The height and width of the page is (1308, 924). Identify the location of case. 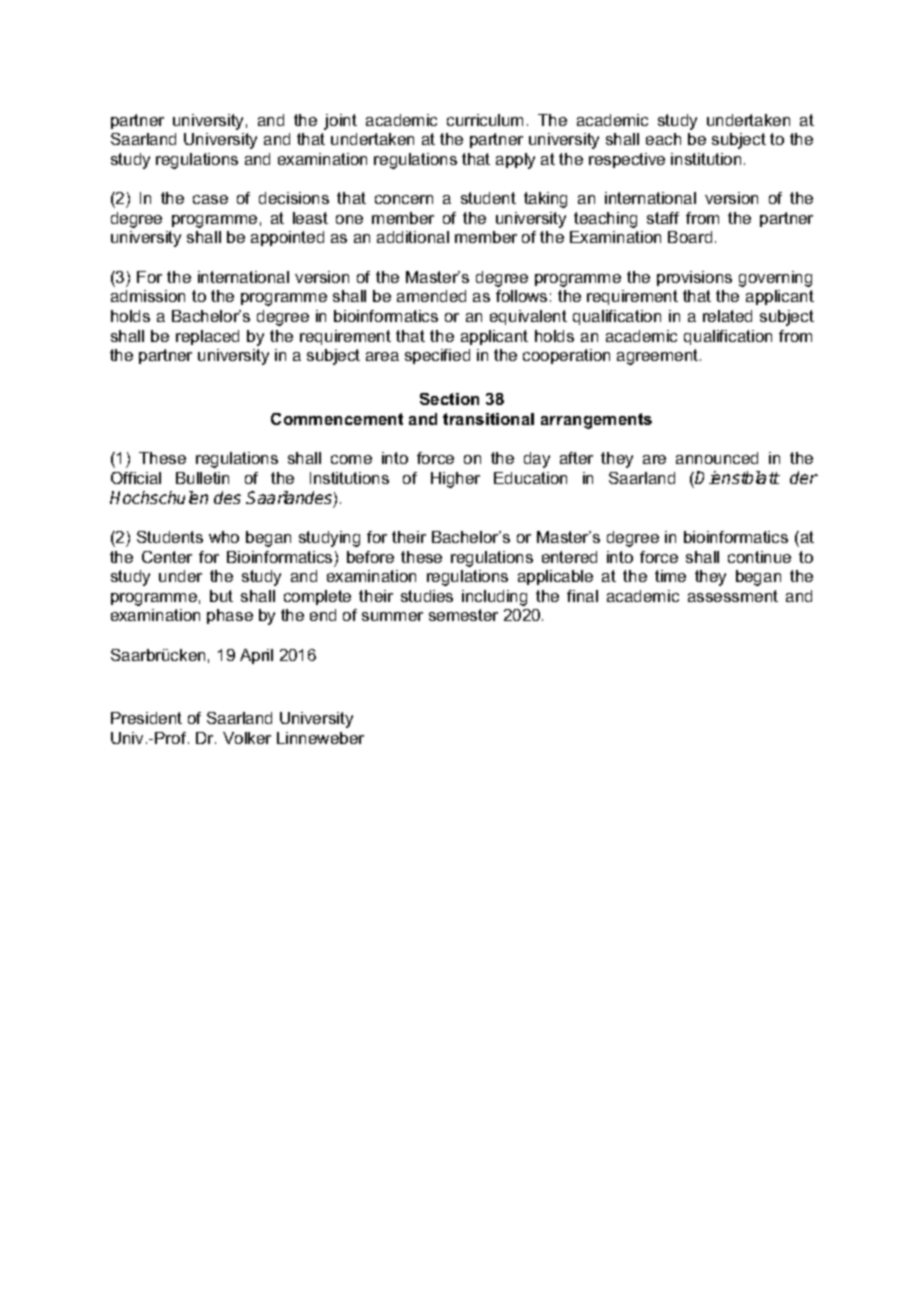
(210, 199).
